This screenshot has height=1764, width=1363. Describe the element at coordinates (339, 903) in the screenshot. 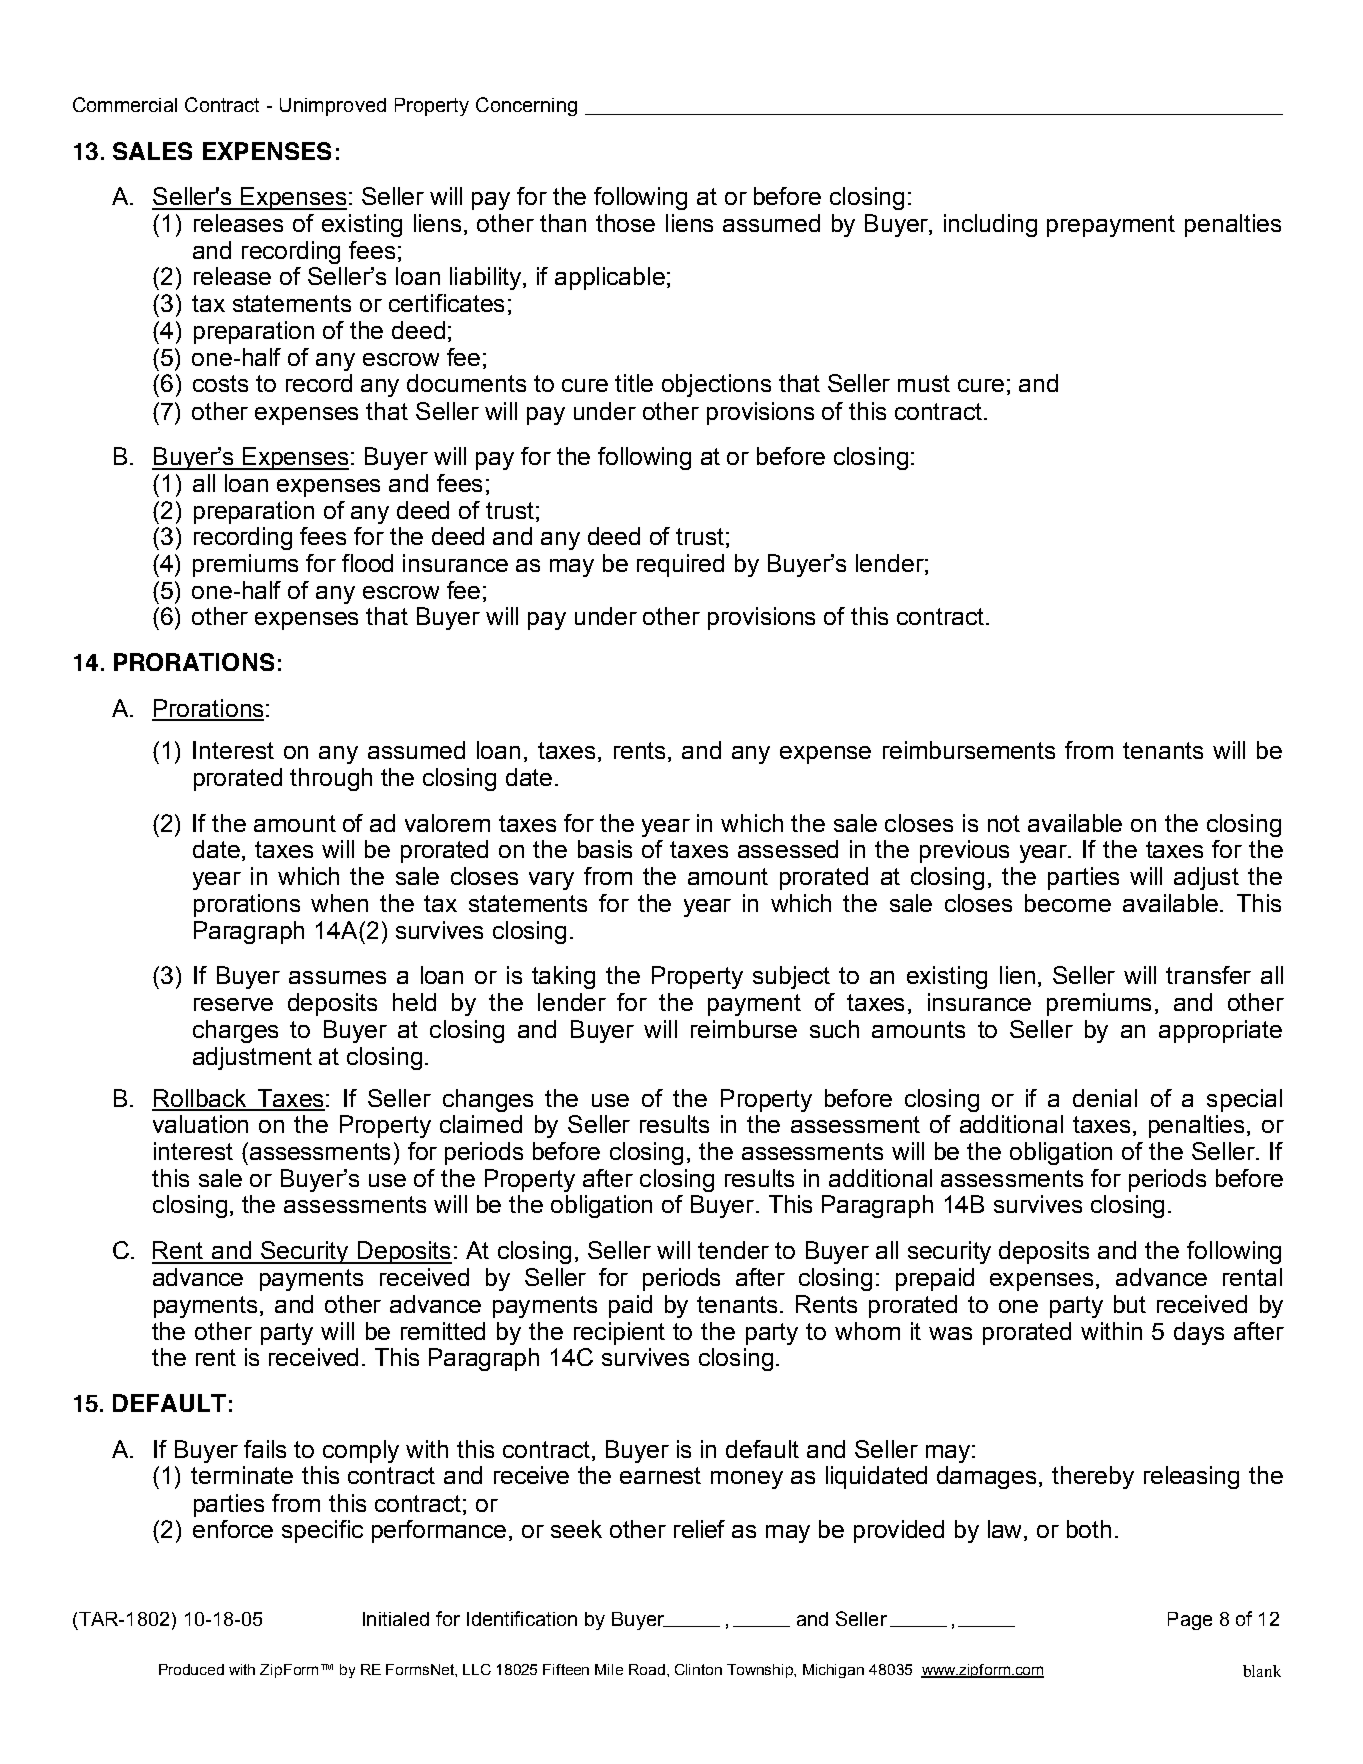

I see `when` at that location.
